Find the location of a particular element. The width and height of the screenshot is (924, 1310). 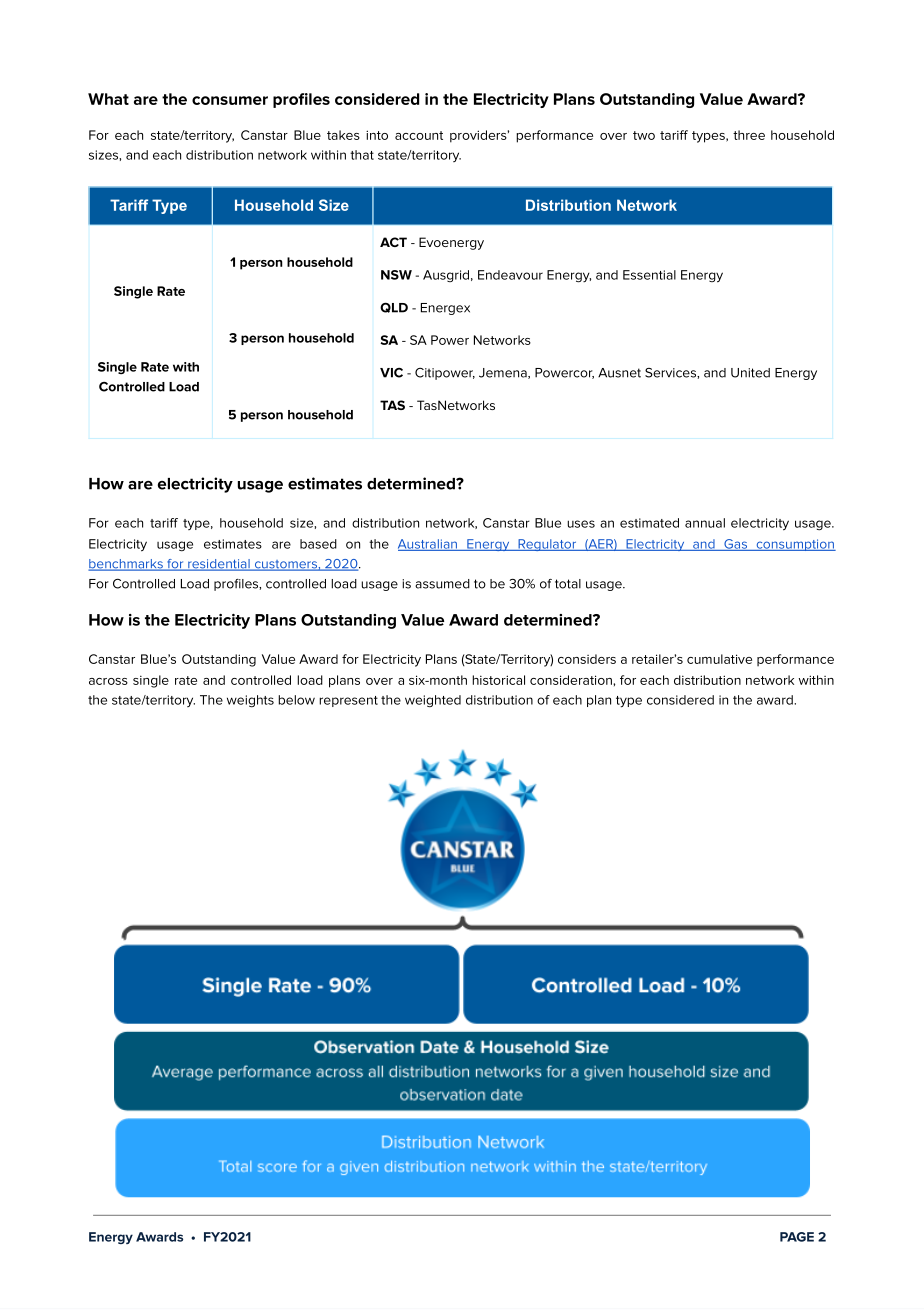

residential is located at coordinates (219, 565).
